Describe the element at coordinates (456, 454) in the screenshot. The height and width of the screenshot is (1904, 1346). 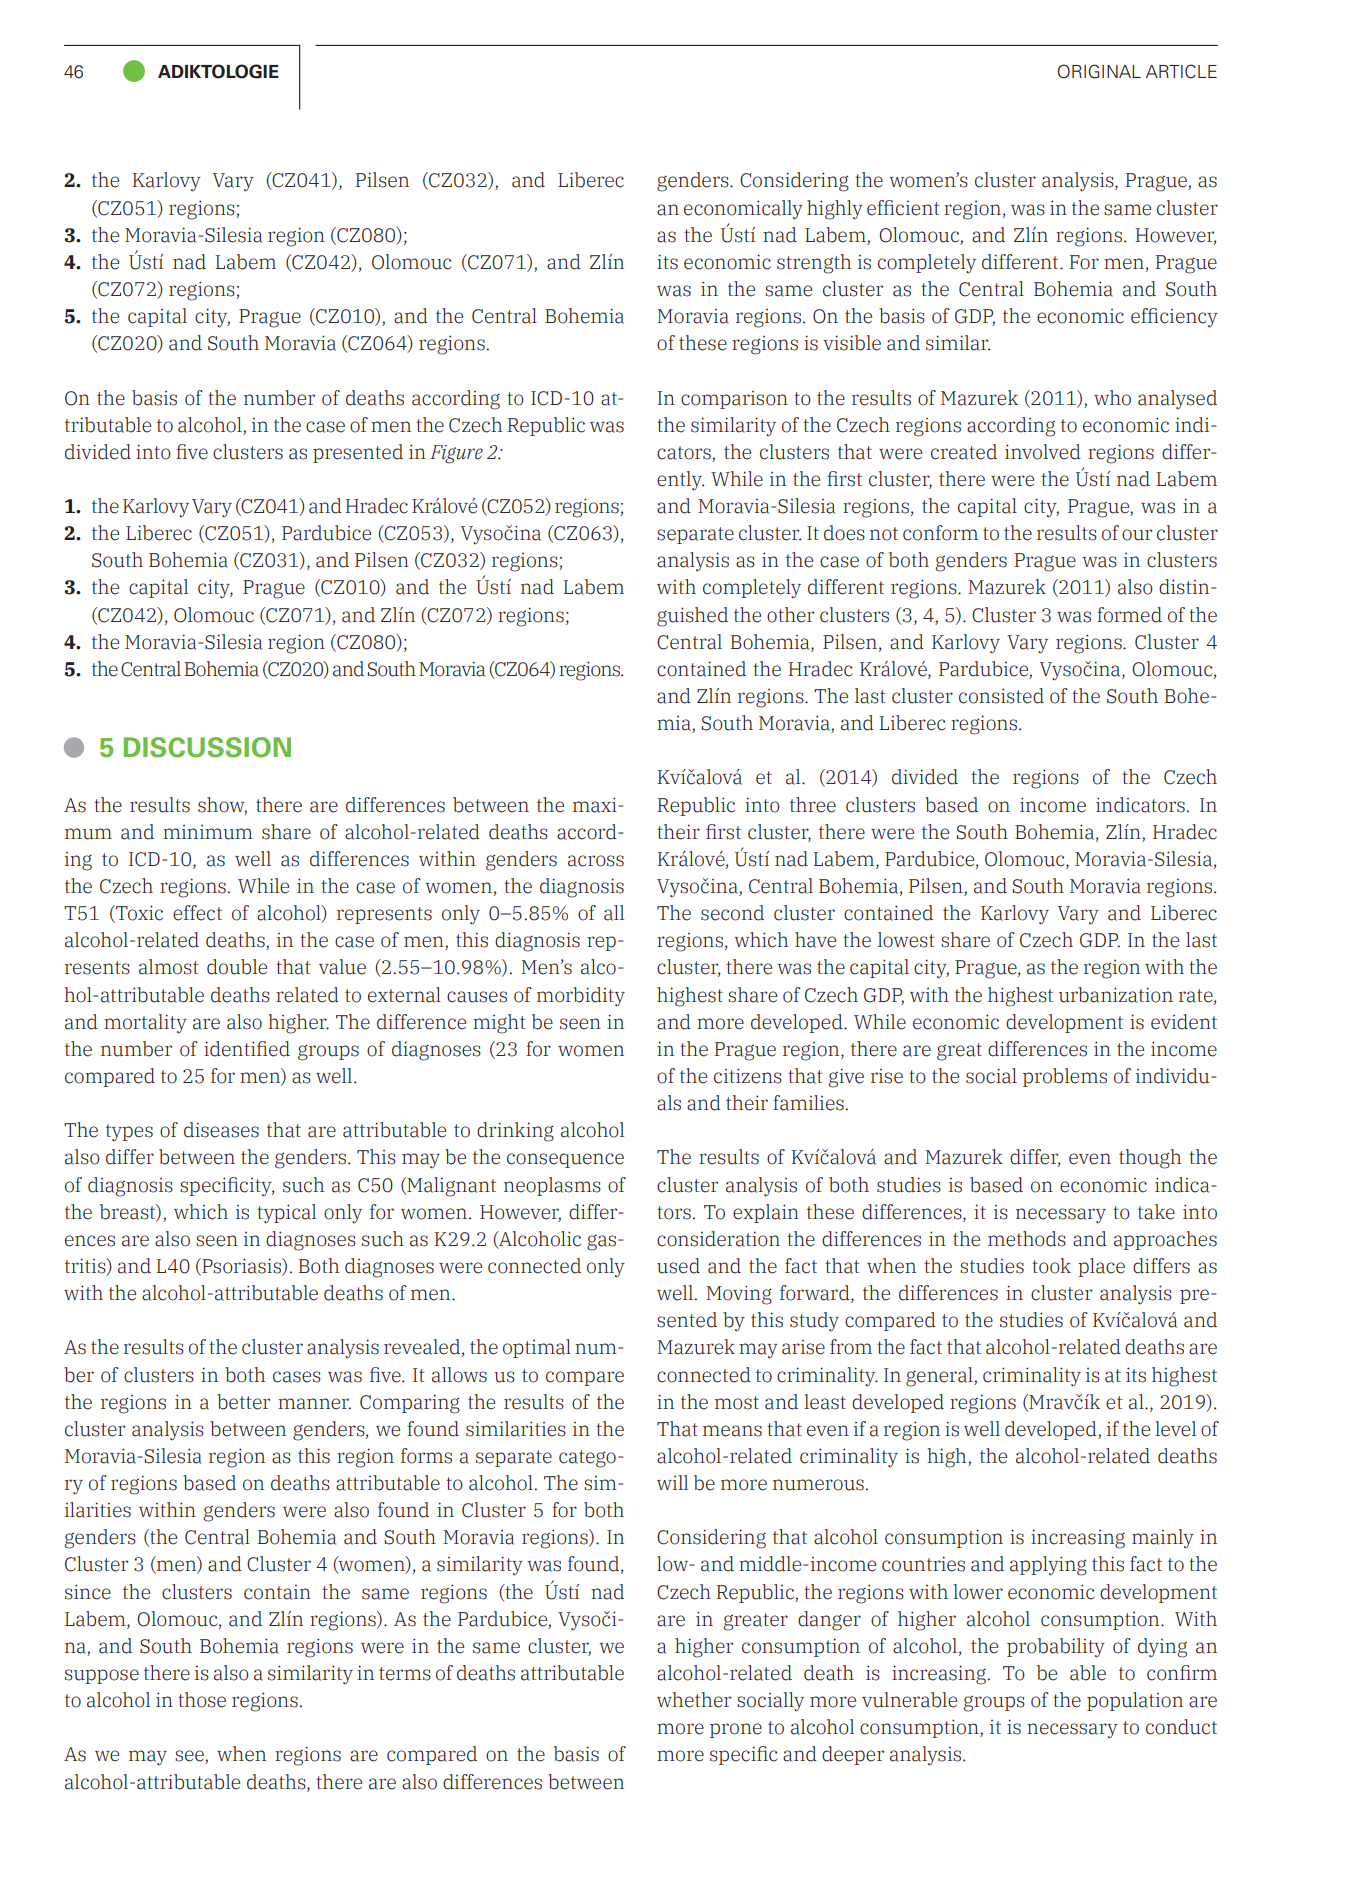
I see `Figure` at that location.
